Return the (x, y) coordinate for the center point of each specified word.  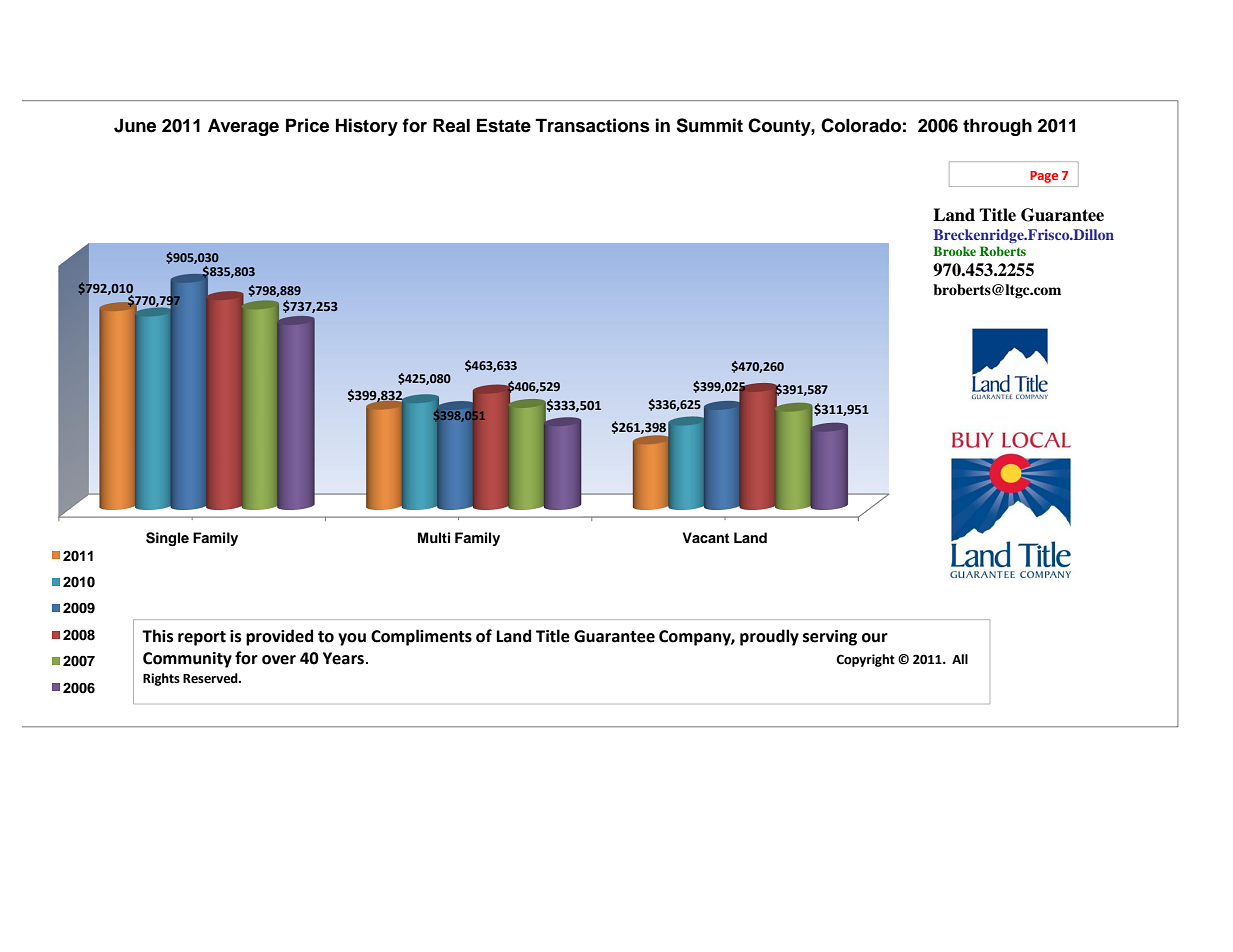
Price (307, 125)
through (997, 127)
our (875, 638)
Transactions (592, 125)
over (279, 660)
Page (1044, 177)
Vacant (705, 537)
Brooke (954, 251)
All (960, 659)
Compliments (421, 637)
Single (167, 539)
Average (243, 127)
